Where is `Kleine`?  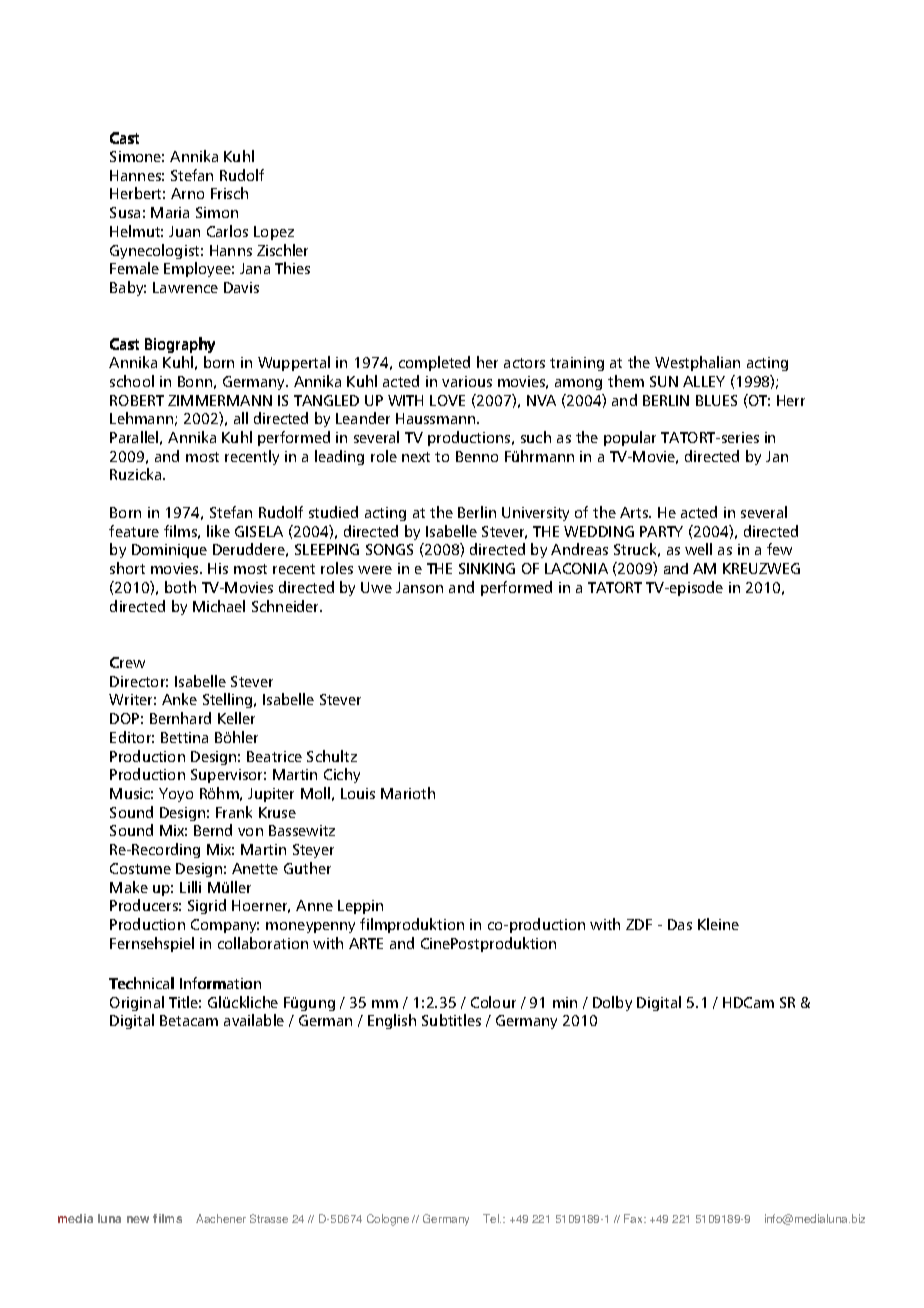
Kleine is located at coordinates (718, 924).
